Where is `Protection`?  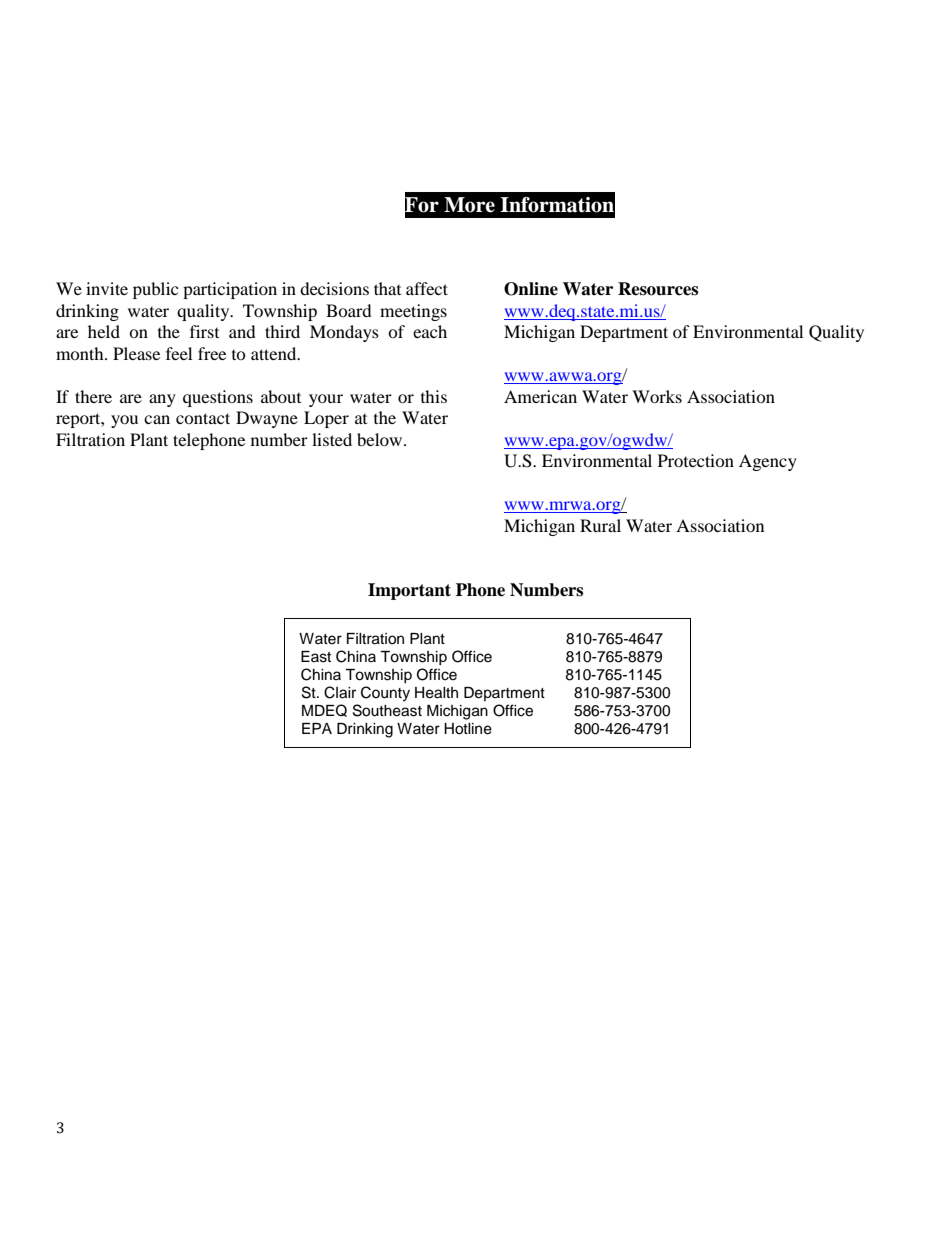 Protection is located at coordinates (696, 460).
